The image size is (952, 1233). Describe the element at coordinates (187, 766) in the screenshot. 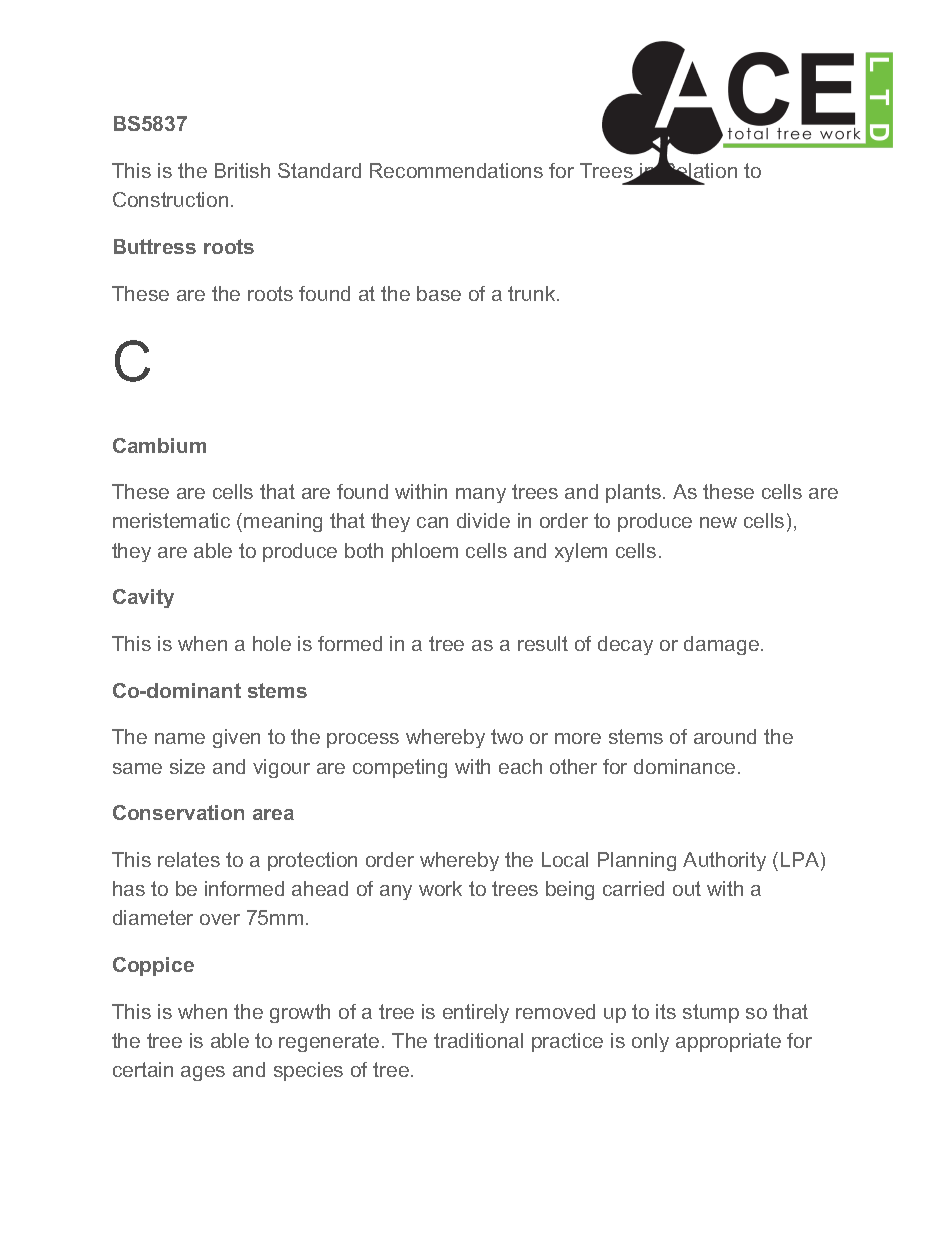

I see `size` at that location.
